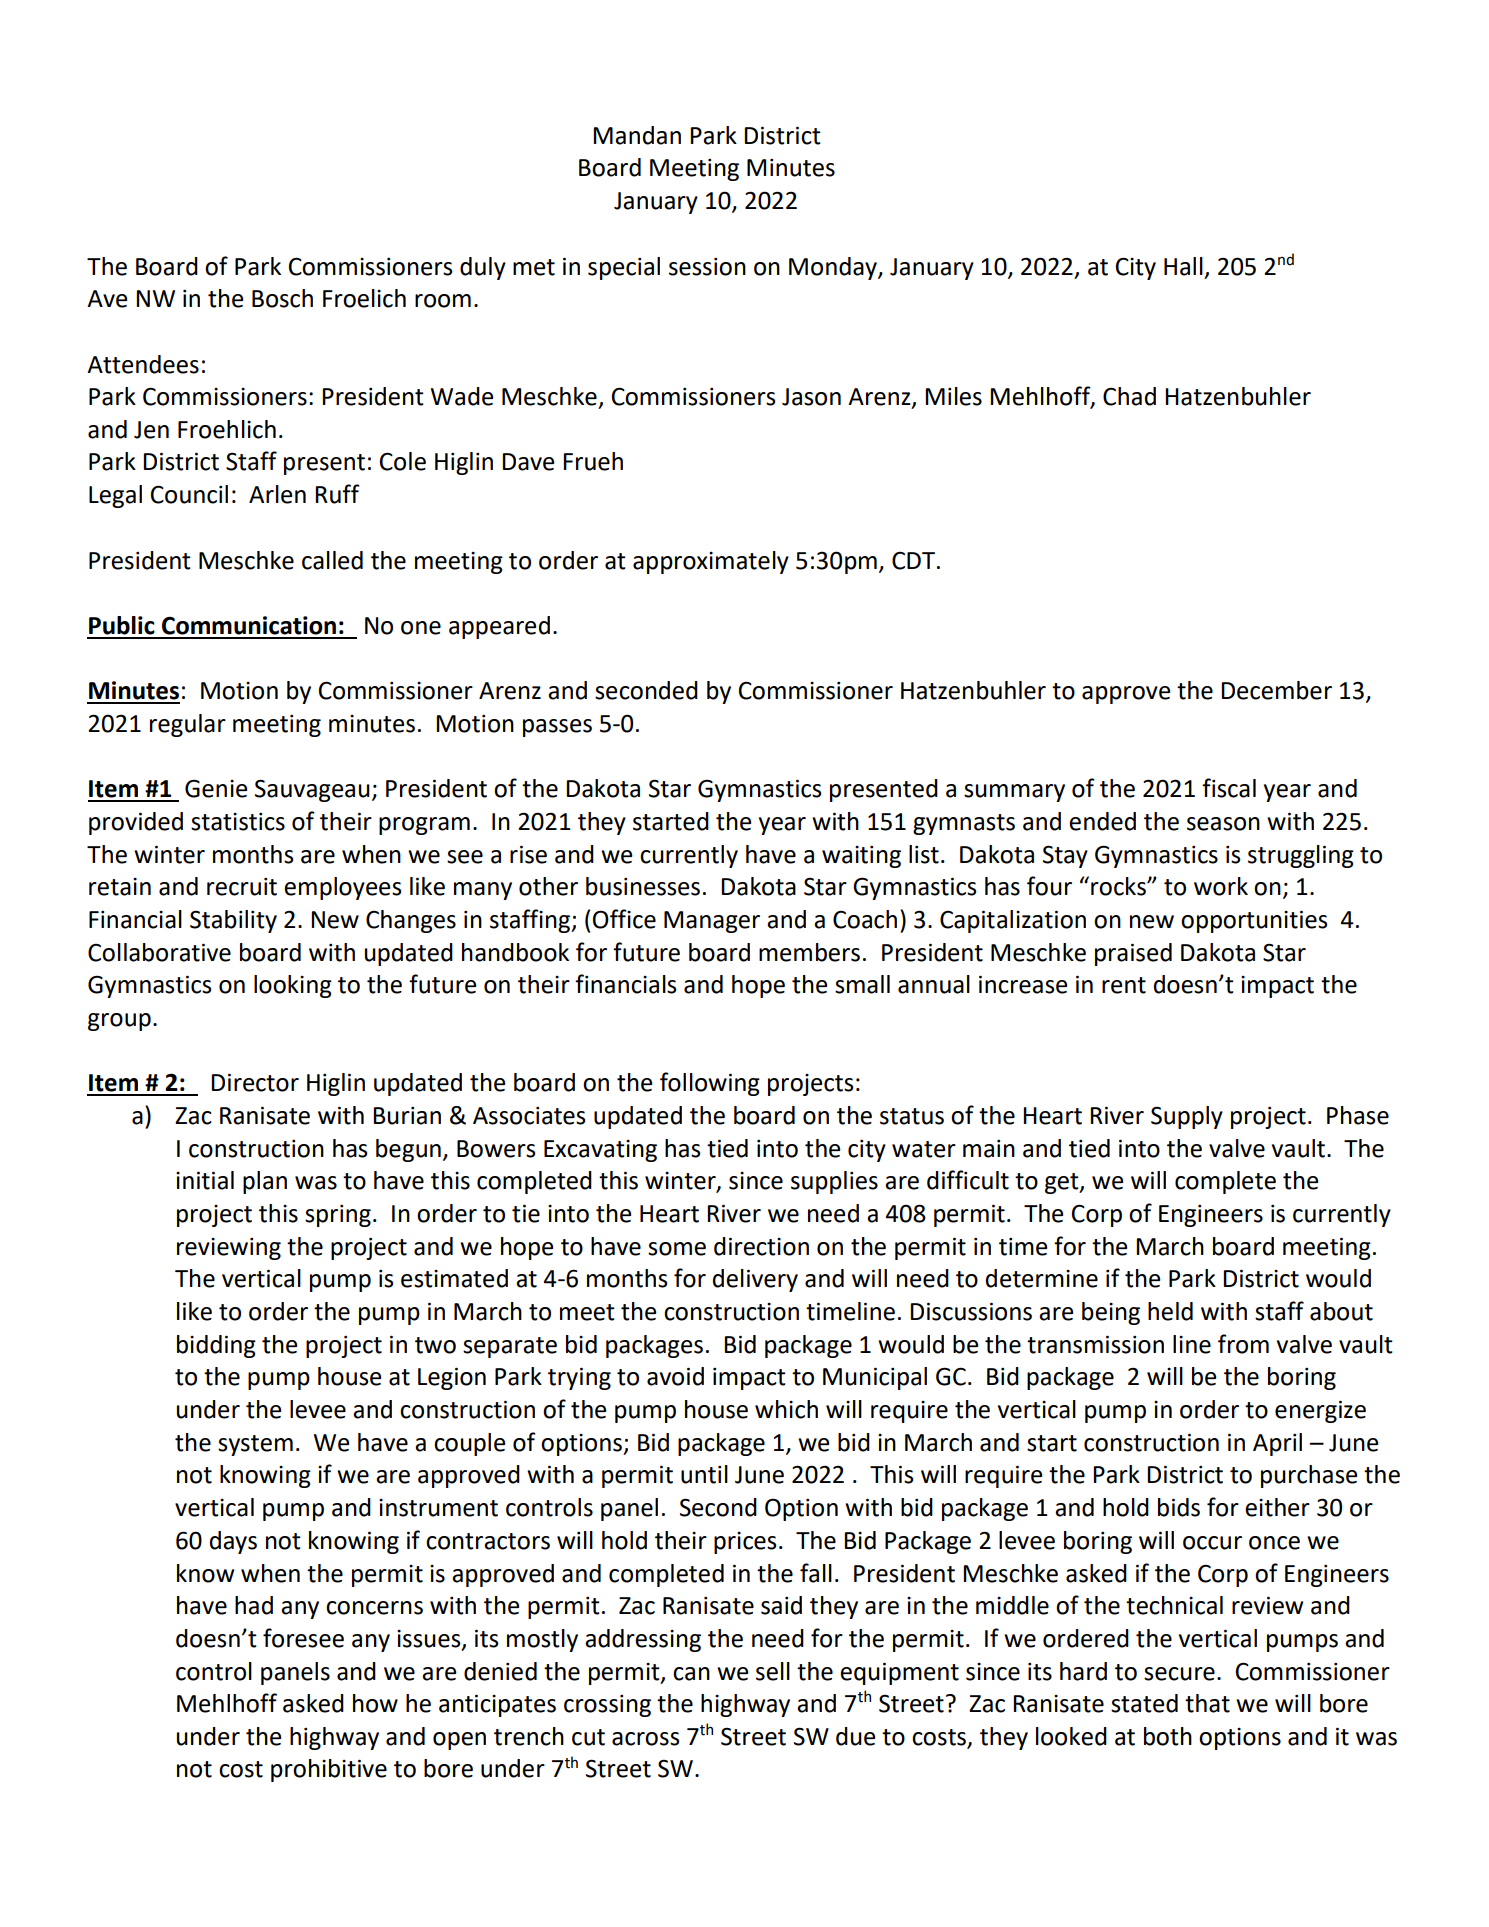 The height and width of the image is (1927, 1489). I want to click on spring, so click(338, 1216).
